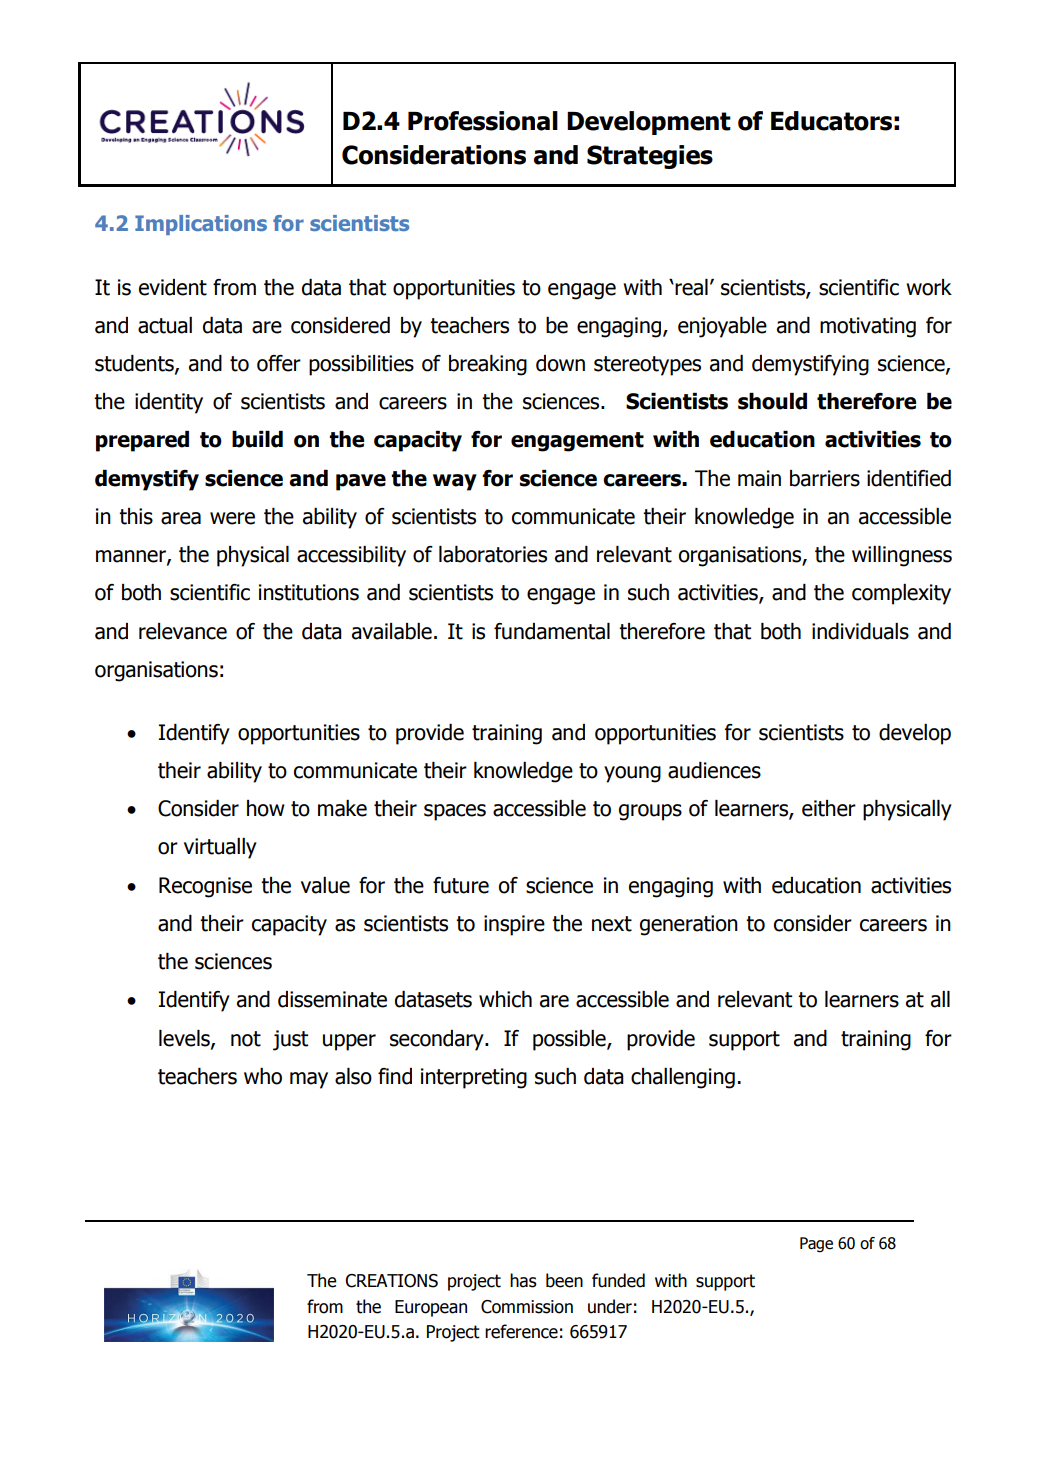  I want to click on either, so click(829, 808).
